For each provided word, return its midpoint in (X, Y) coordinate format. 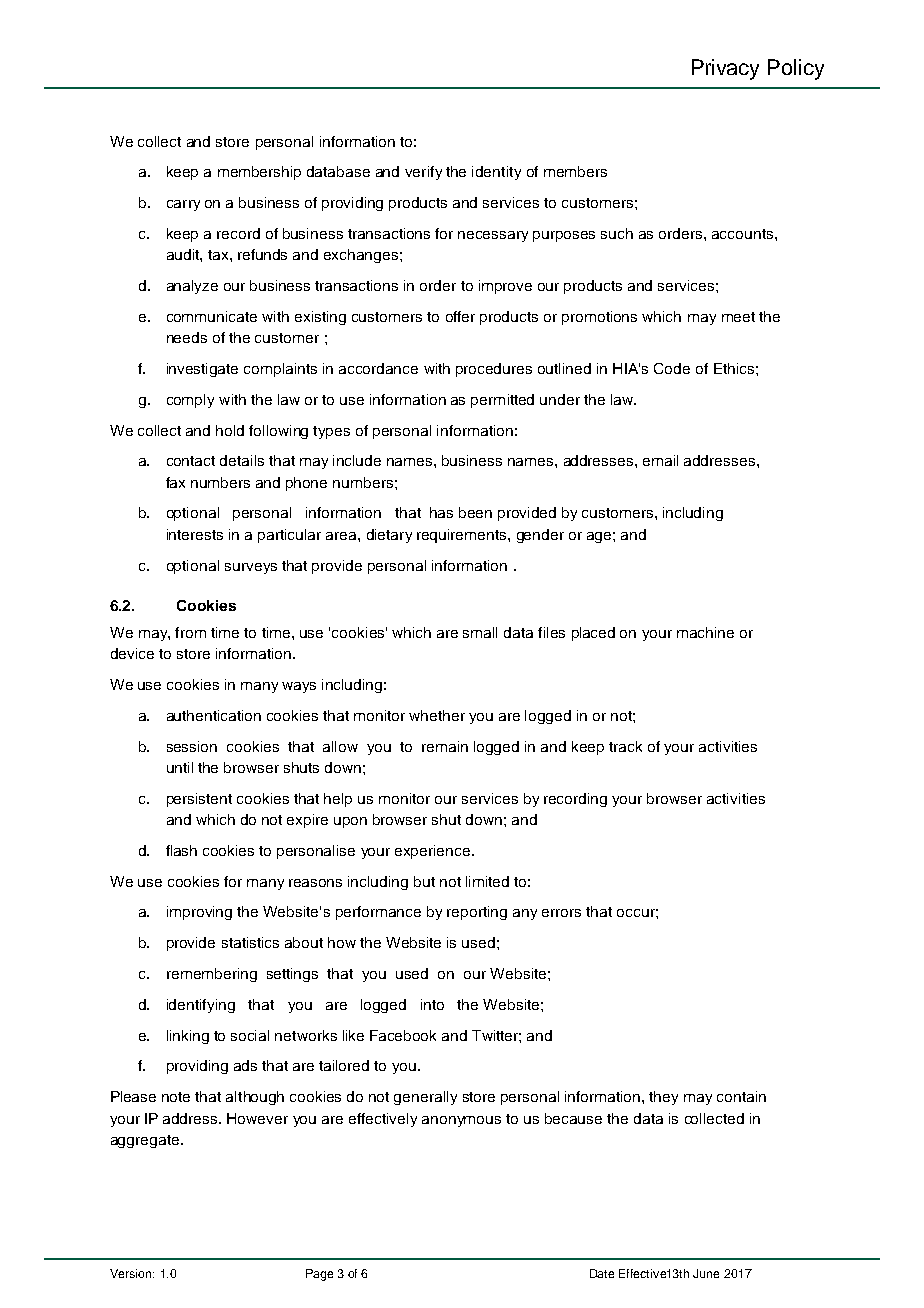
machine (705, 632)
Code (672, 368)
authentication (214, 715)
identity (496, 173)
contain (741, 1096)
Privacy (725, 69)
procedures (494, 370)
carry (183, 205)
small (480, 632)
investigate (202, 370)
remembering (212, 975)
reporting (477, 913)
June (706, 1273)
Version (132, 1273)
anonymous (461, 1121)
